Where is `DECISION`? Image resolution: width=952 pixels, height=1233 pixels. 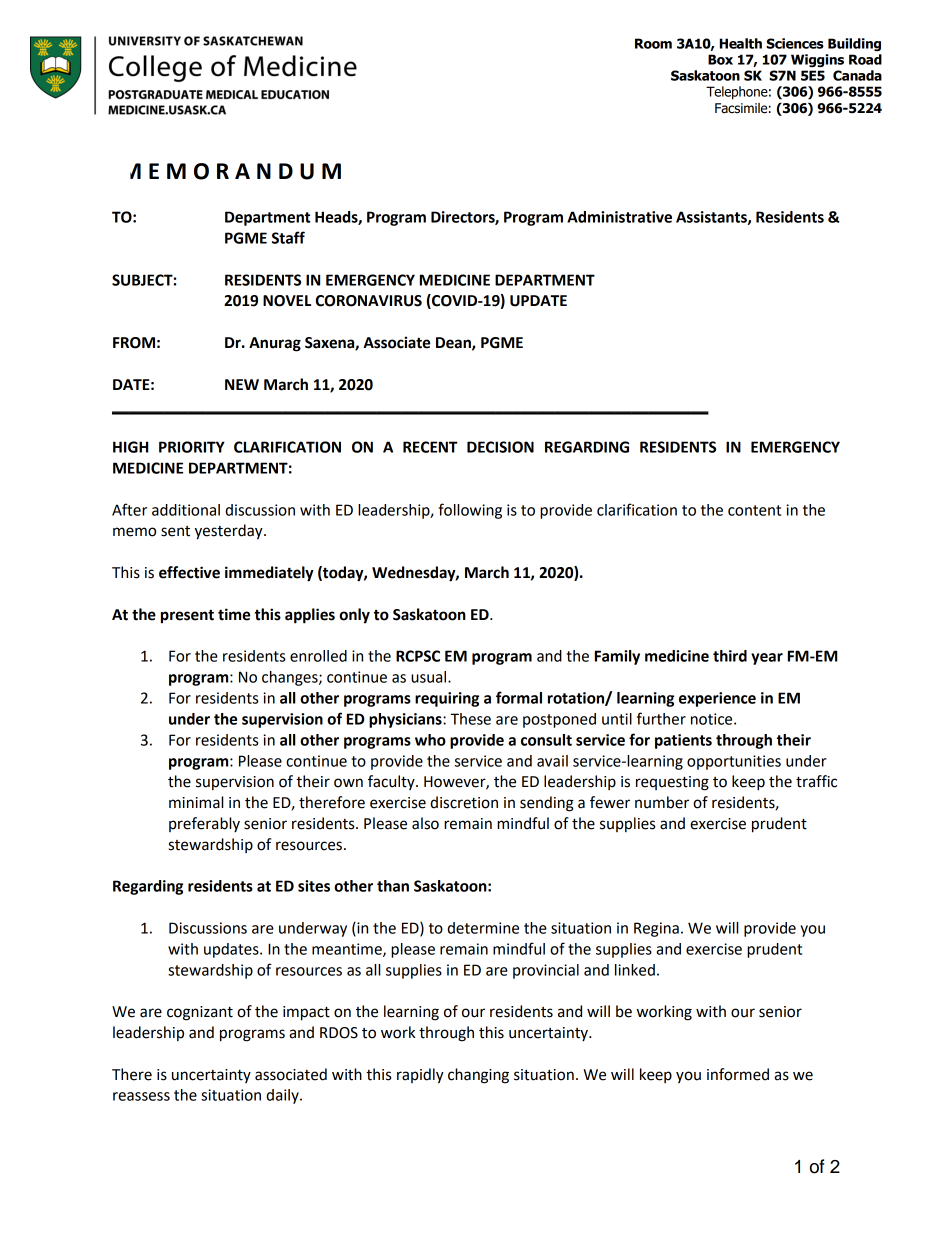
DECISION is located at coordinates (500, 447).
